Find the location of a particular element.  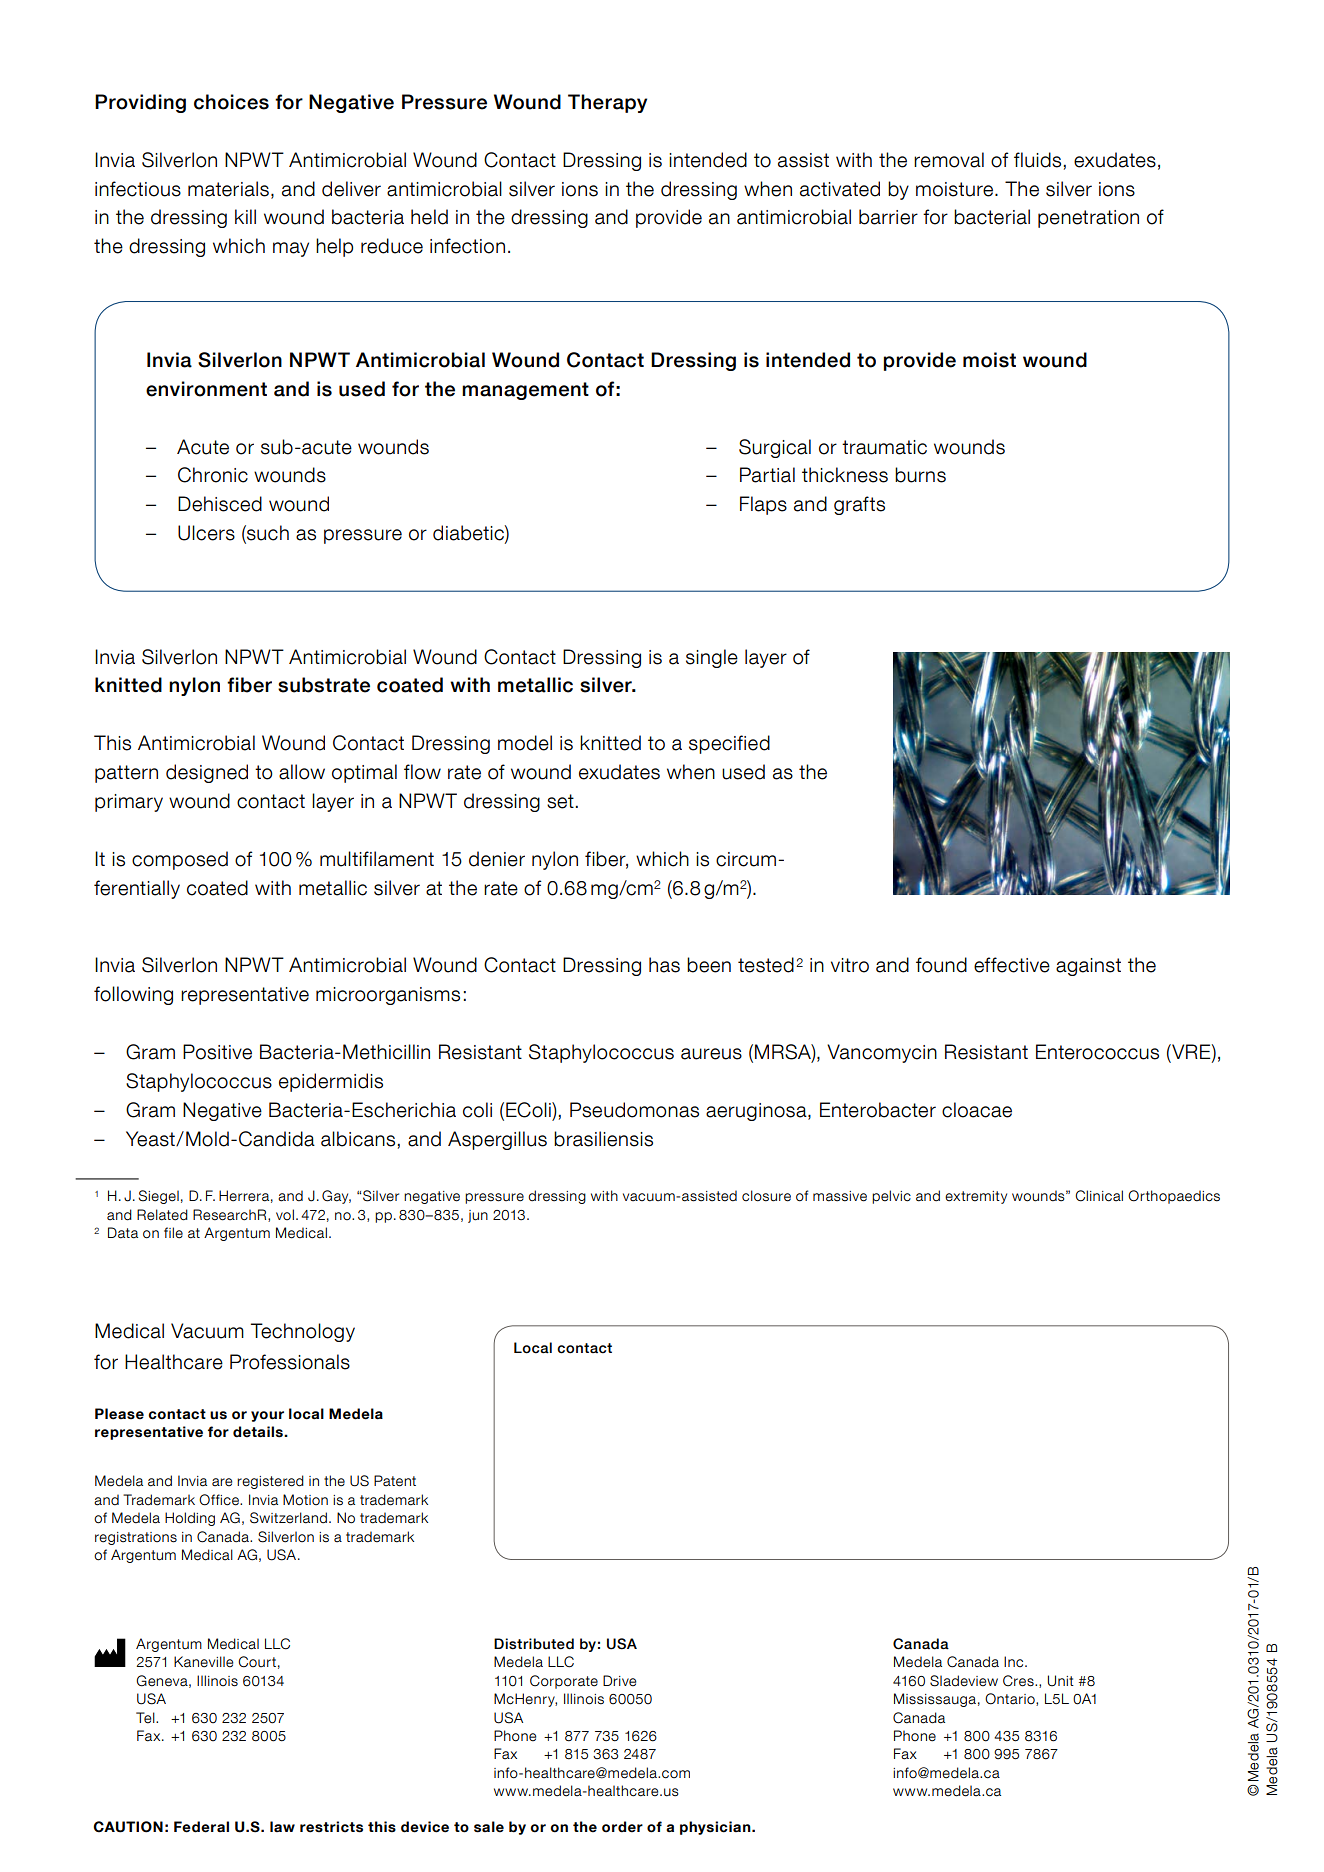

order is located at coordinates (622, 1827).
